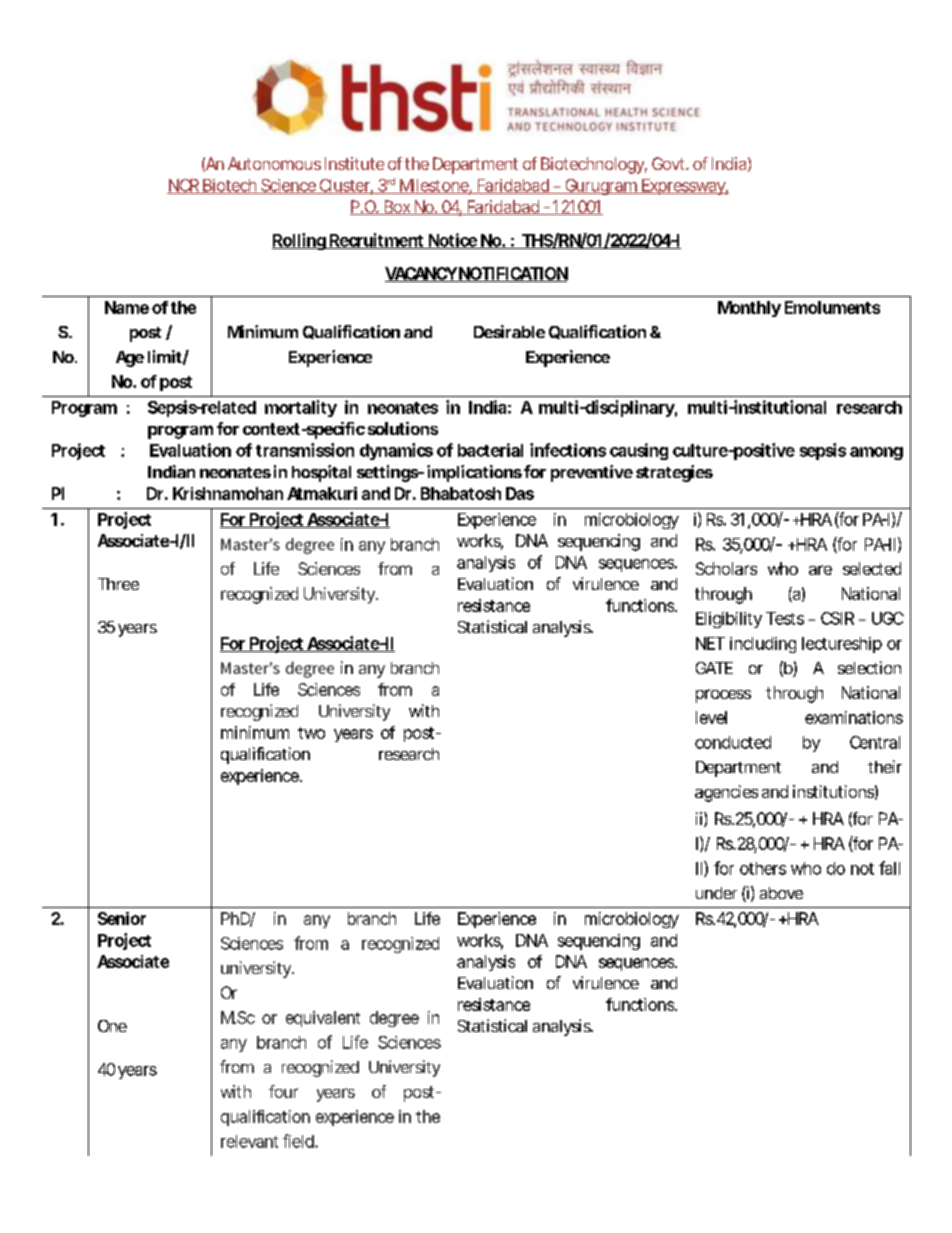  What do you see at coordinates (249, 1141) in the screenshot?
I see `relevant` at bounding box center [249, 1141].
